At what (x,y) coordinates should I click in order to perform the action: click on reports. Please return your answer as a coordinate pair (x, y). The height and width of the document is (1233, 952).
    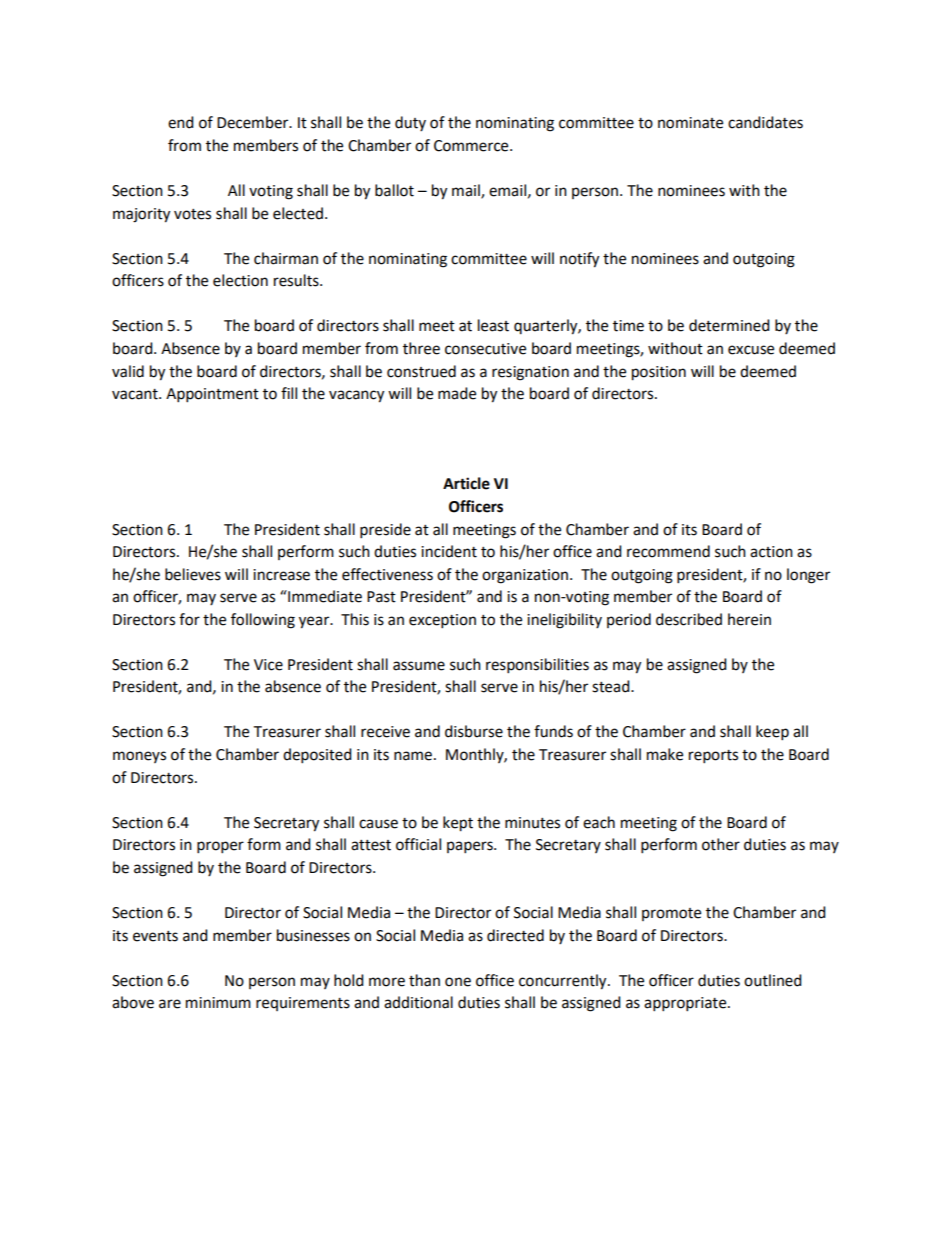
    Looking at the image, I should click on (713, 757).
